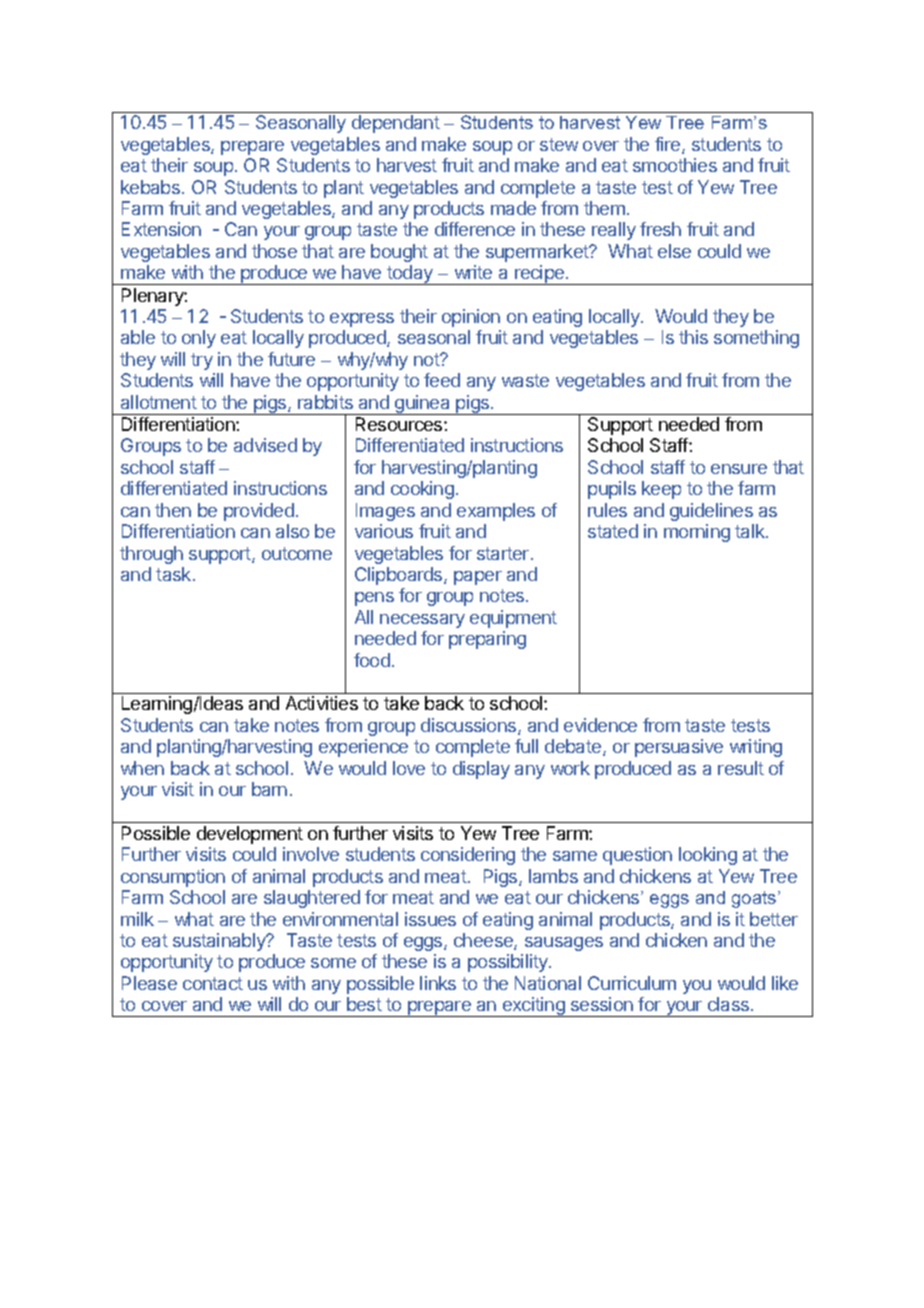 The width and height of the screenshot is (924, 1308). What do you see at coordinates (739, 469) in the screenshot?
I see `ensure` at bounding box center [739, 469].
